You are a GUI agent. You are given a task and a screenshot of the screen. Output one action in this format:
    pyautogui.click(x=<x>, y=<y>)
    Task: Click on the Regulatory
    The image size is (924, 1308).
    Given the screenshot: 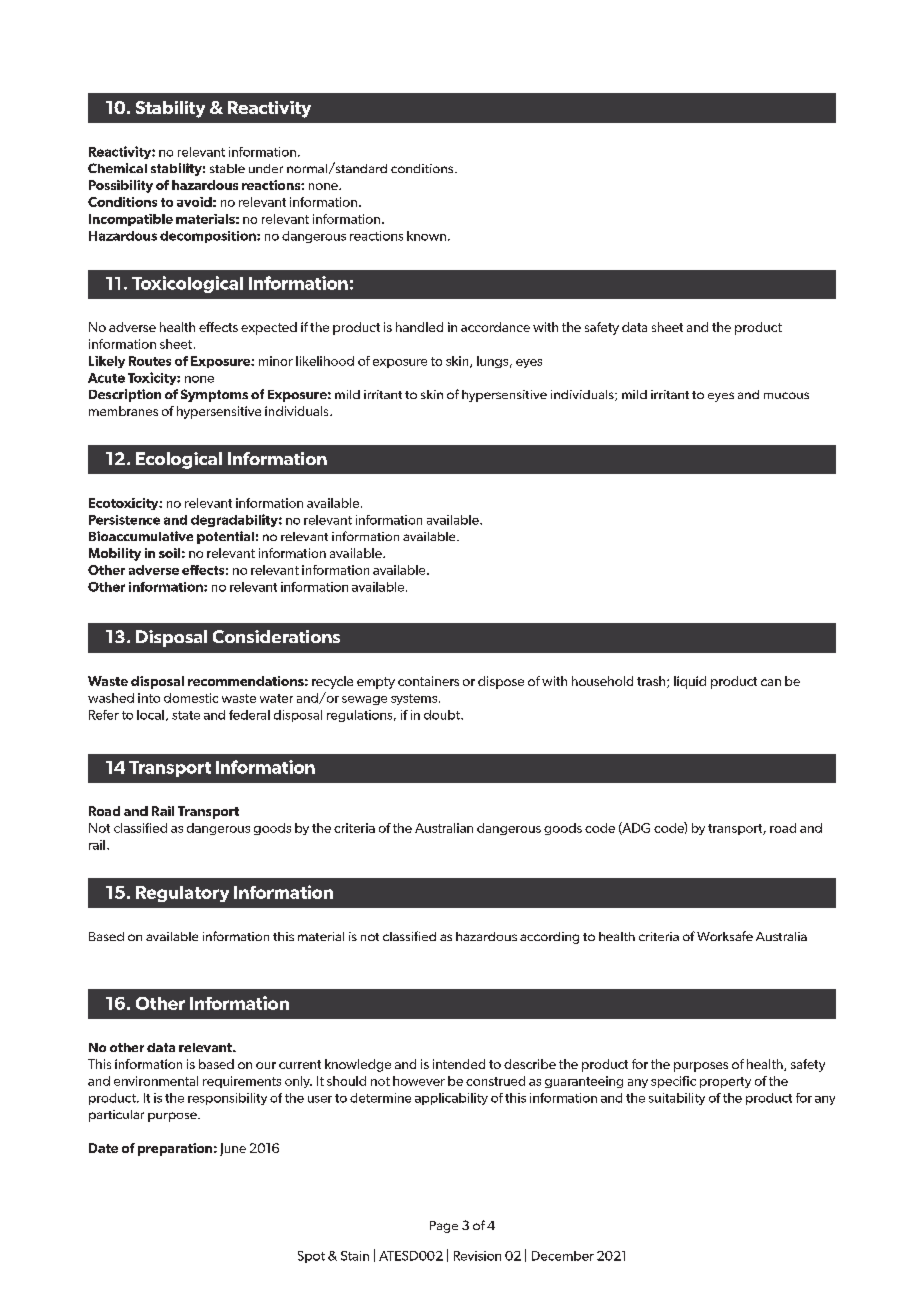 What is the action you would take?
    pyautogui.click(x=182, y=894)
